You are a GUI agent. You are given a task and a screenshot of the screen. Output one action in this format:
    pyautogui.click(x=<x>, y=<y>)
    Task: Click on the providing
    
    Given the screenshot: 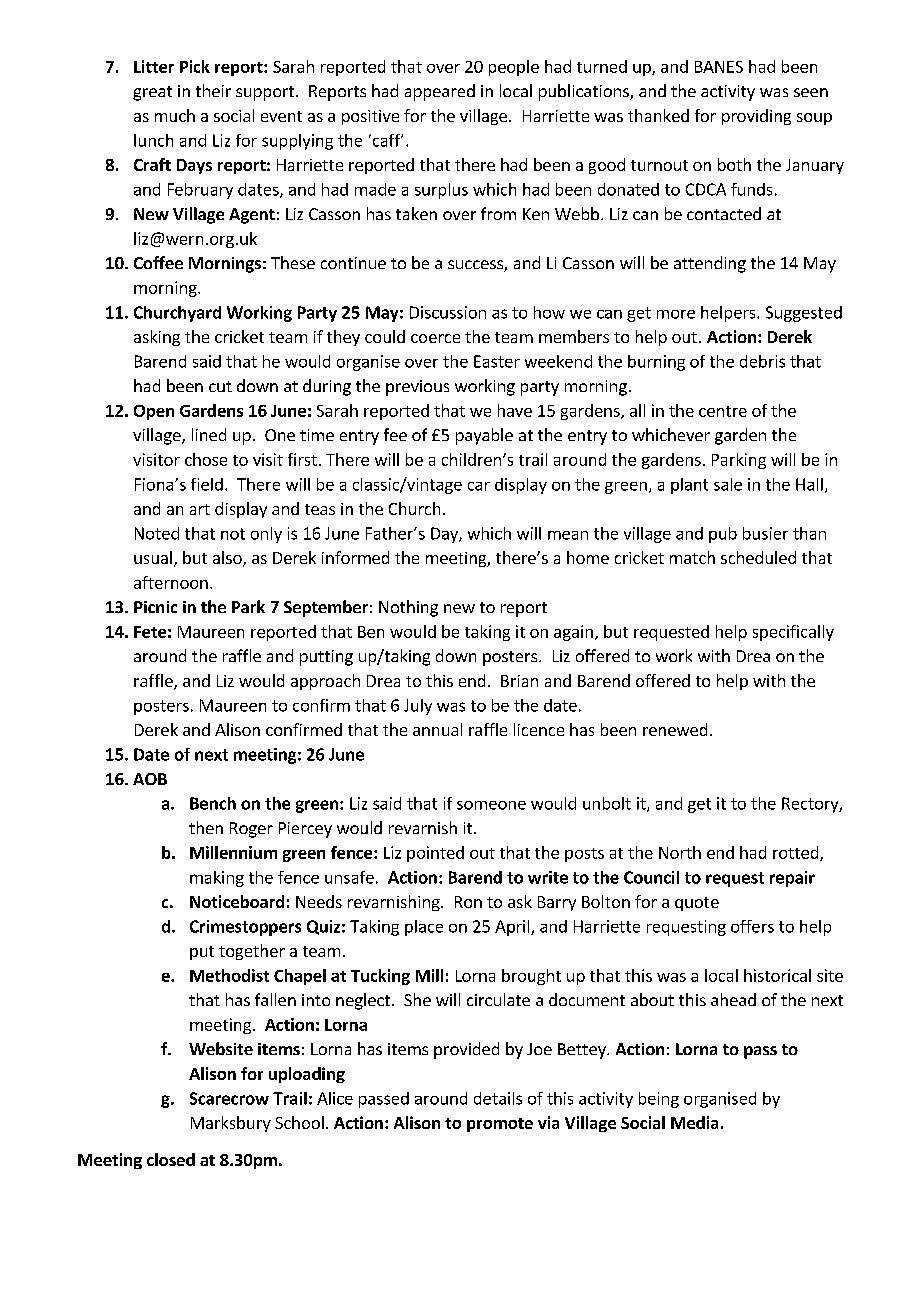 What is the action you would take?
    pyautogui.click(x=756, y=117)
